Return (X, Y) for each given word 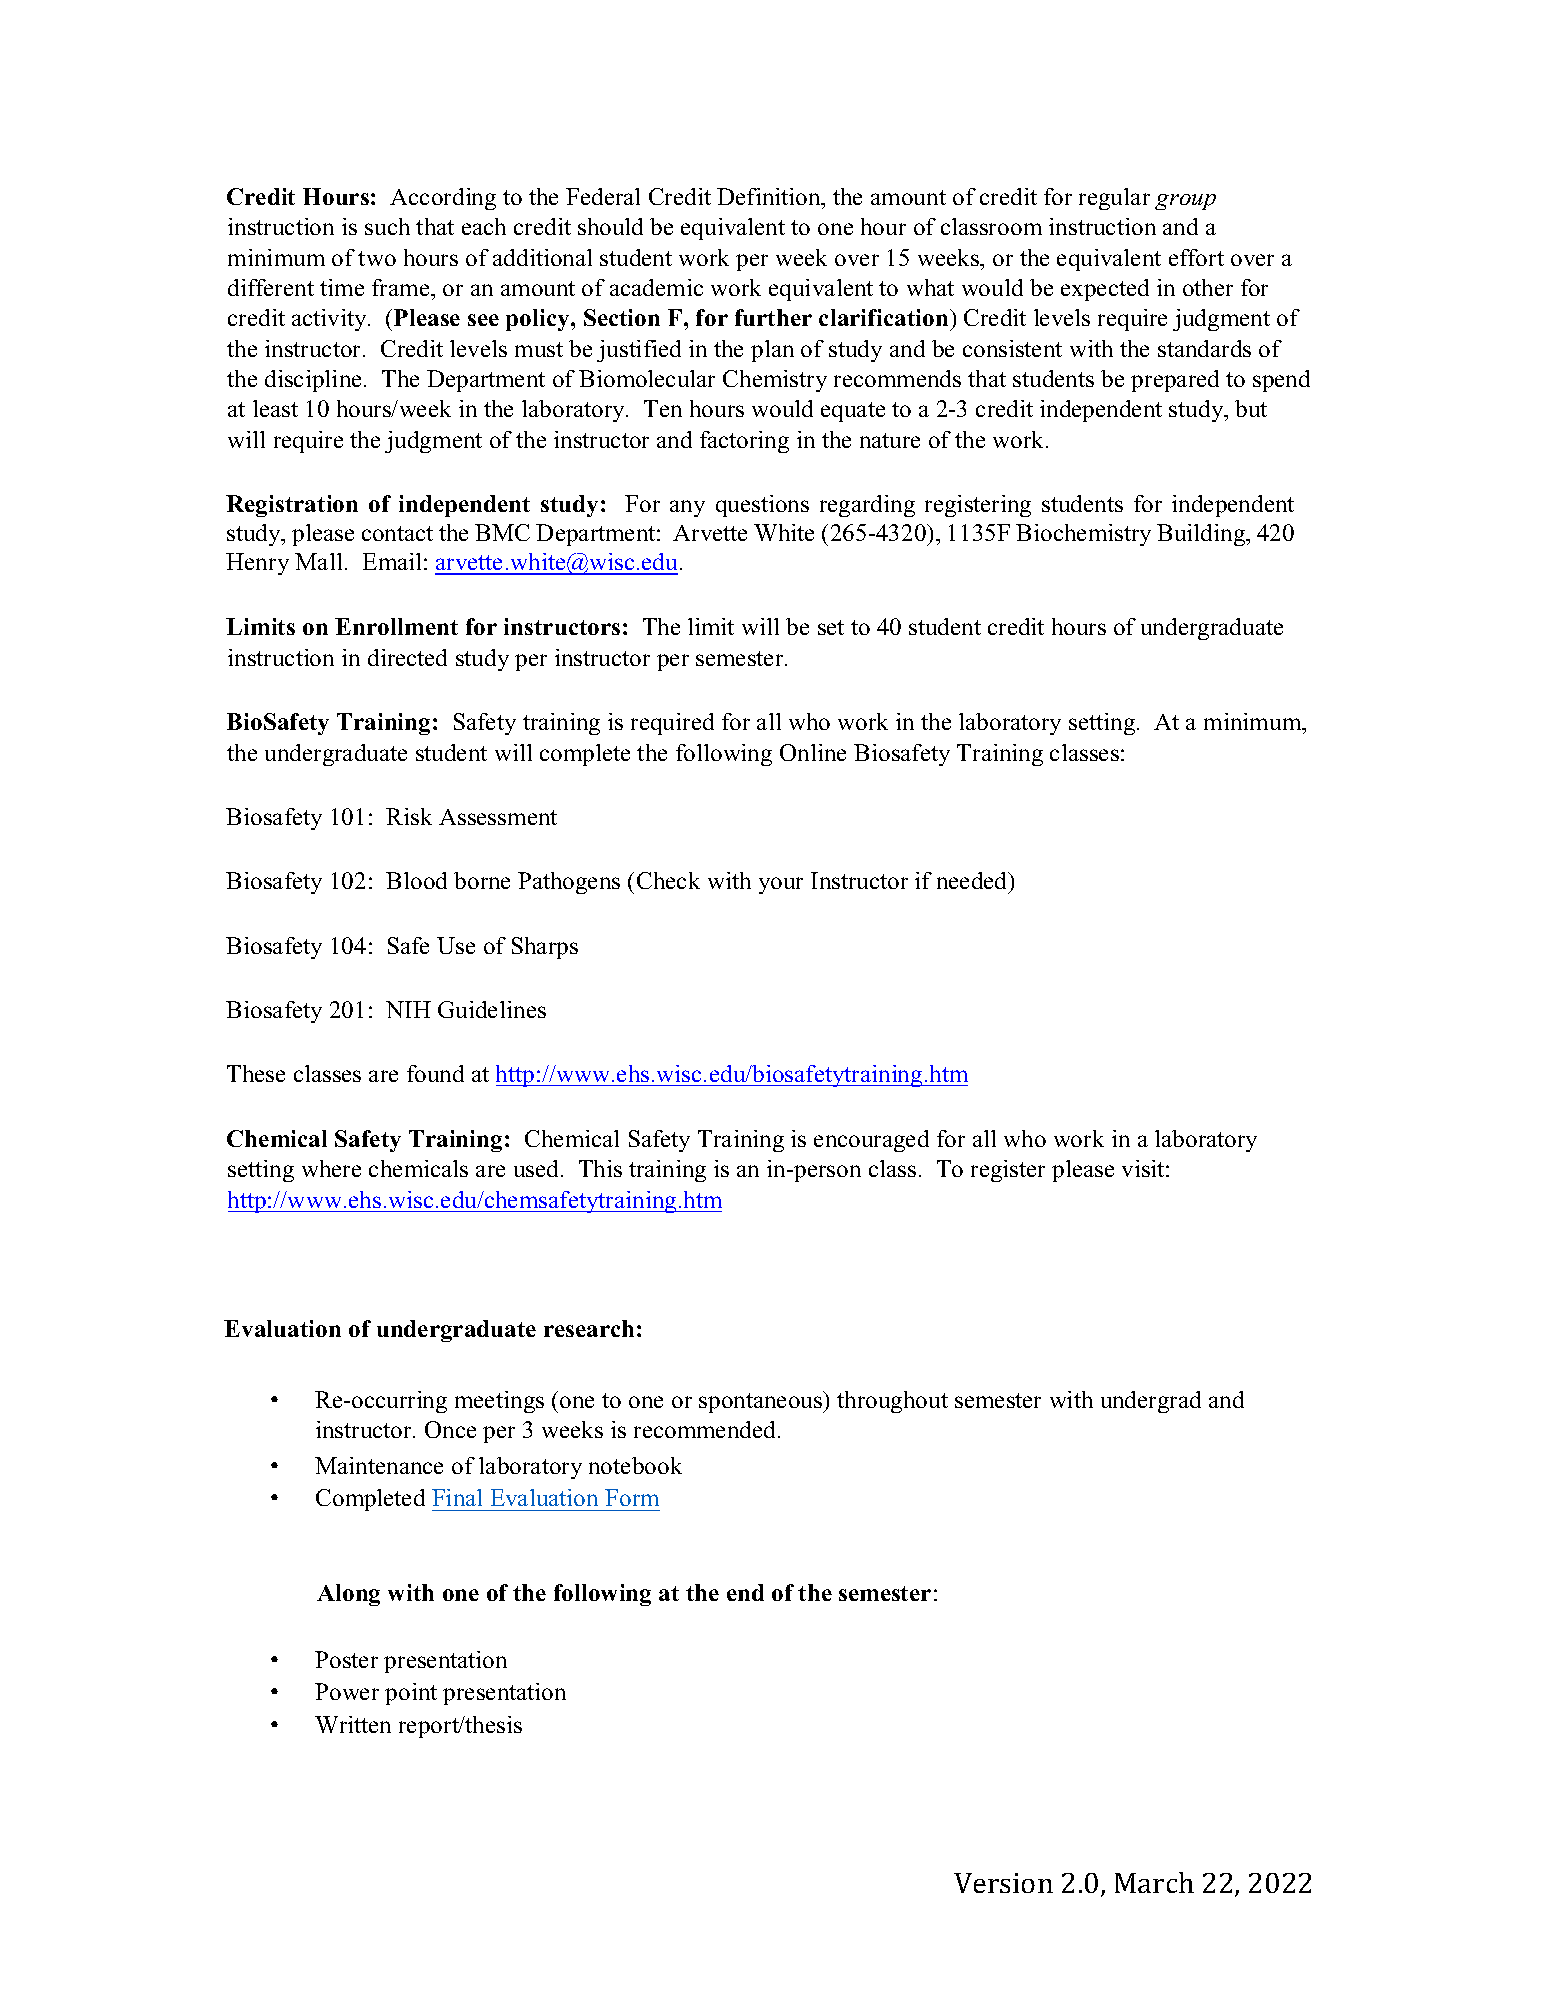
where (331, 1168)
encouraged (871, 1141)
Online (813, 752)
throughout (892, 1402)
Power (347, 1691)
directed (407, 657)
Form (632, 1497)
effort (1196, 257)
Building (1202, 535)
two (377, 258)
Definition (770, 198)
